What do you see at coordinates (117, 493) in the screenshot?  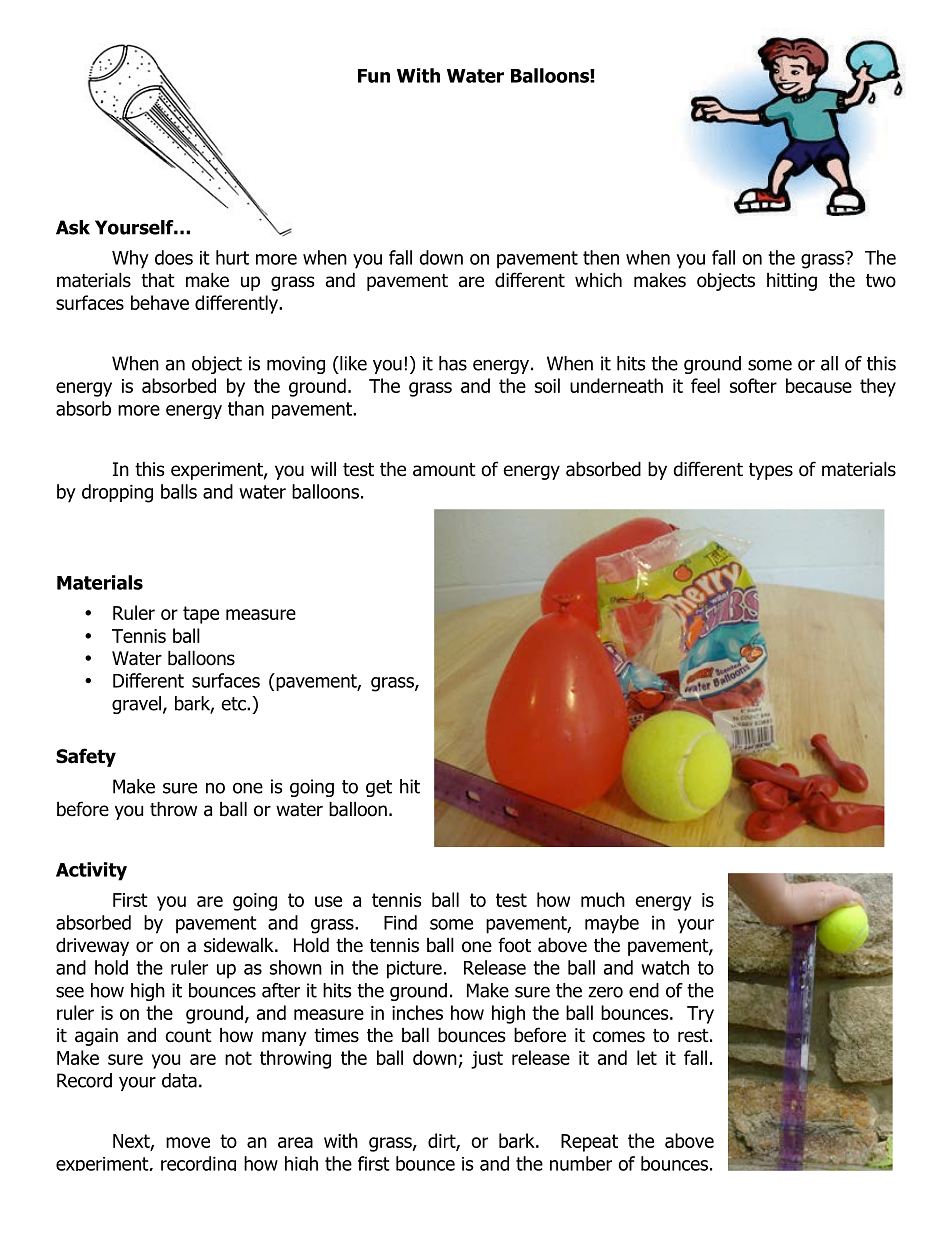 I see `dropping` at bounding box center [117, 493].
